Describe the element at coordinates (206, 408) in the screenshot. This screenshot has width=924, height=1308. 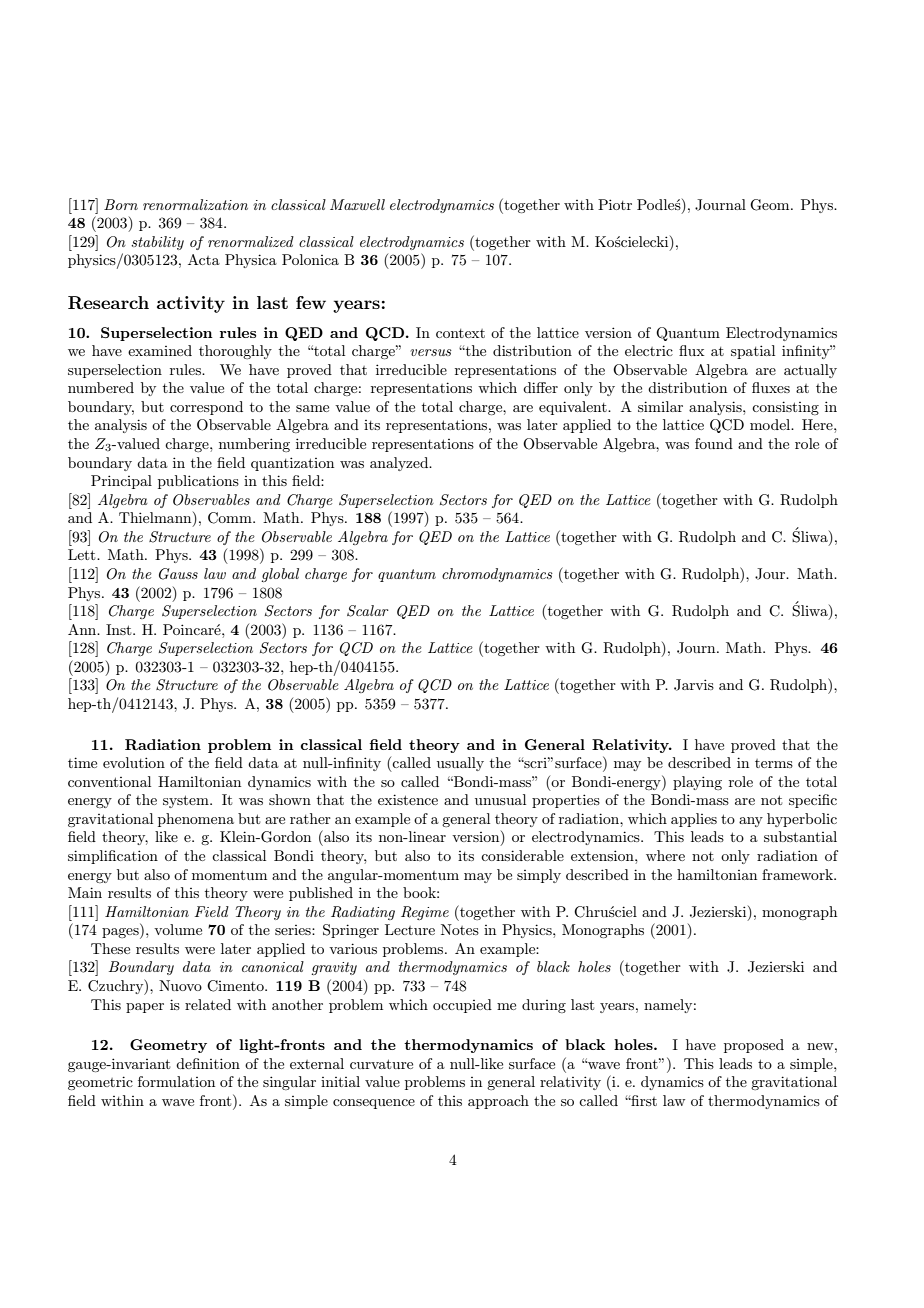
I see `correspond` at that location.
